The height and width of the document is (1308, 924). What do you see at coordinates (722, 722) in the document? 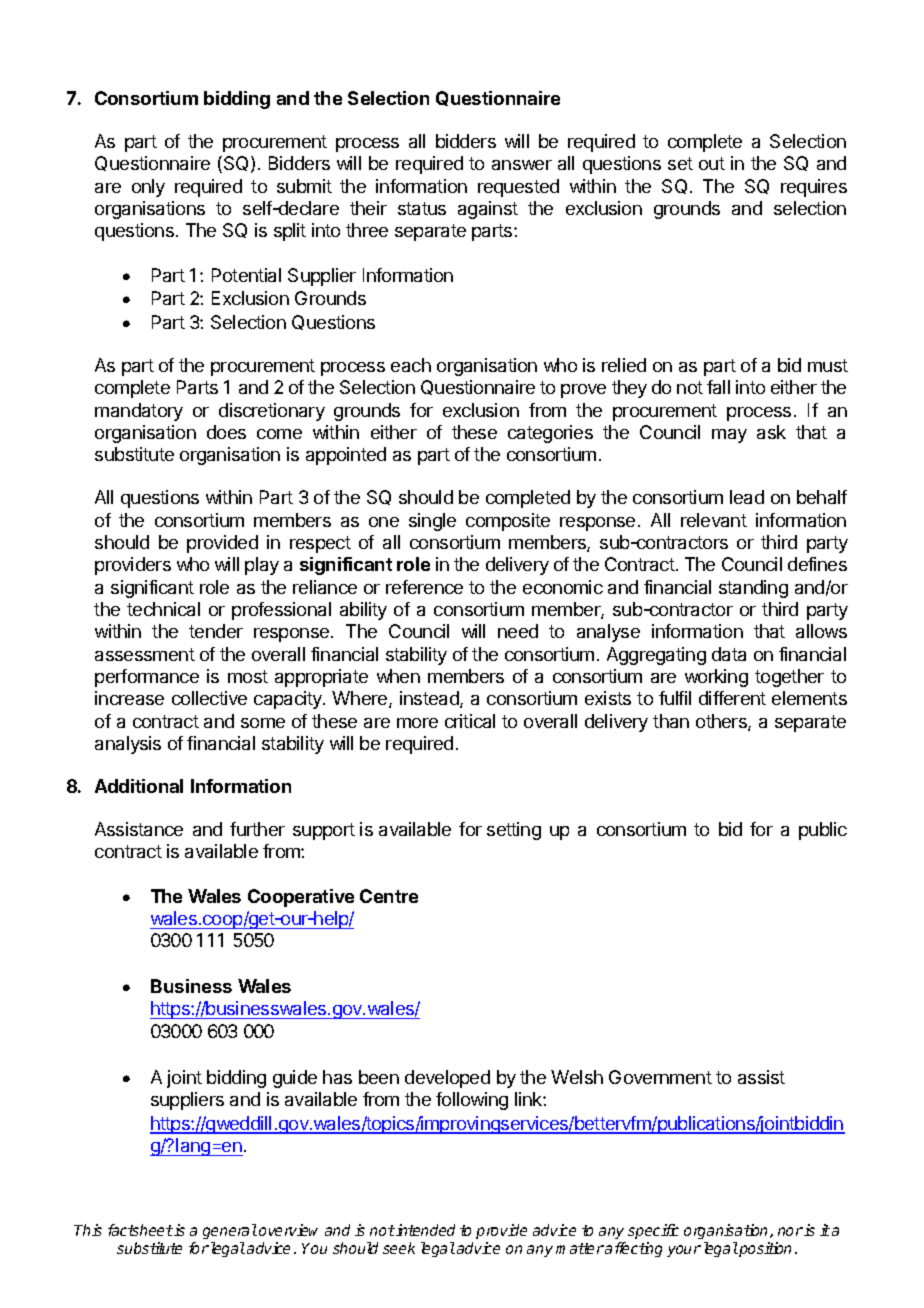
I see `others` at bounding box center [722, 722].
